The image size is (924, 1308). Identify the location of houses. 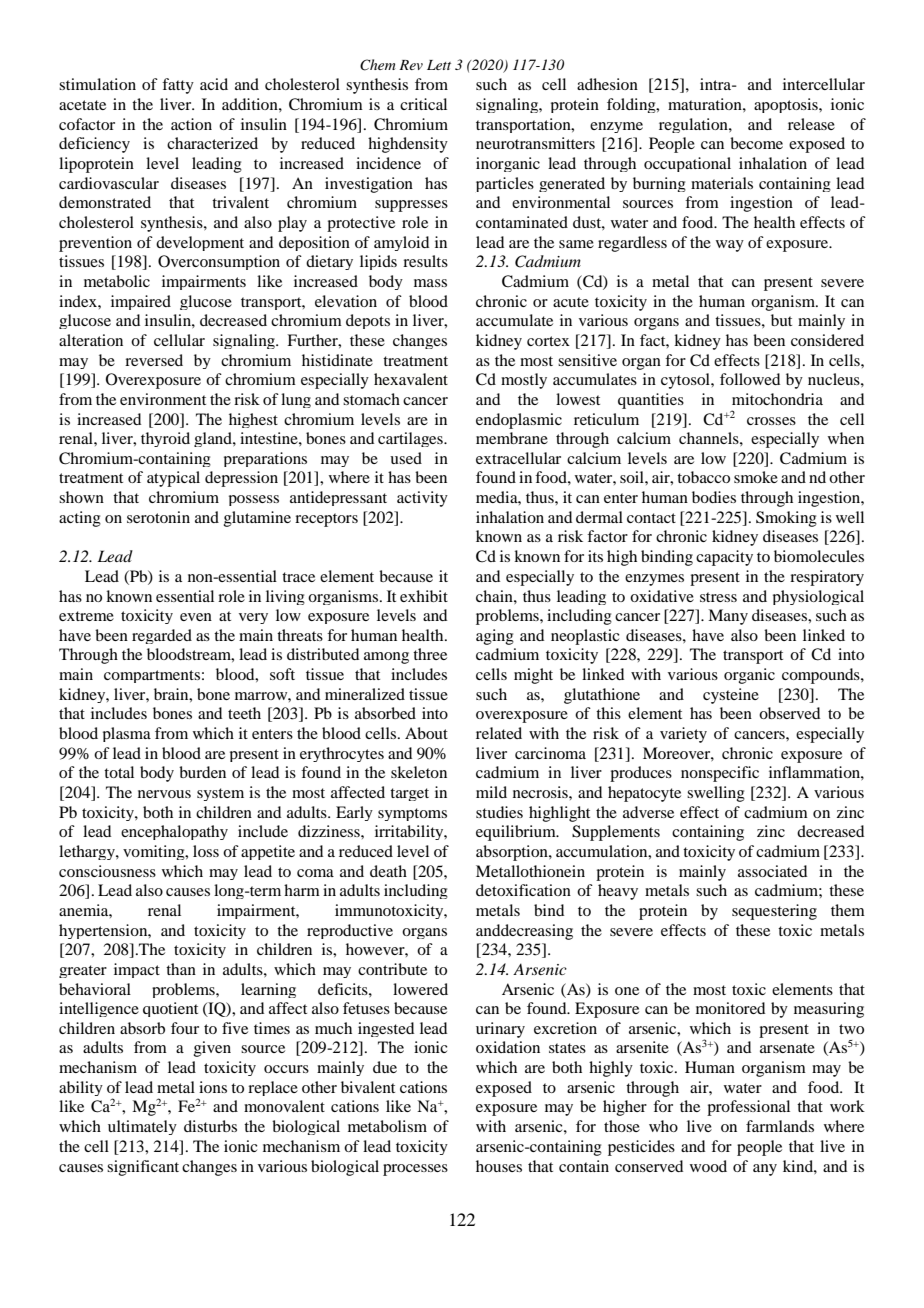
(499, 1166).
